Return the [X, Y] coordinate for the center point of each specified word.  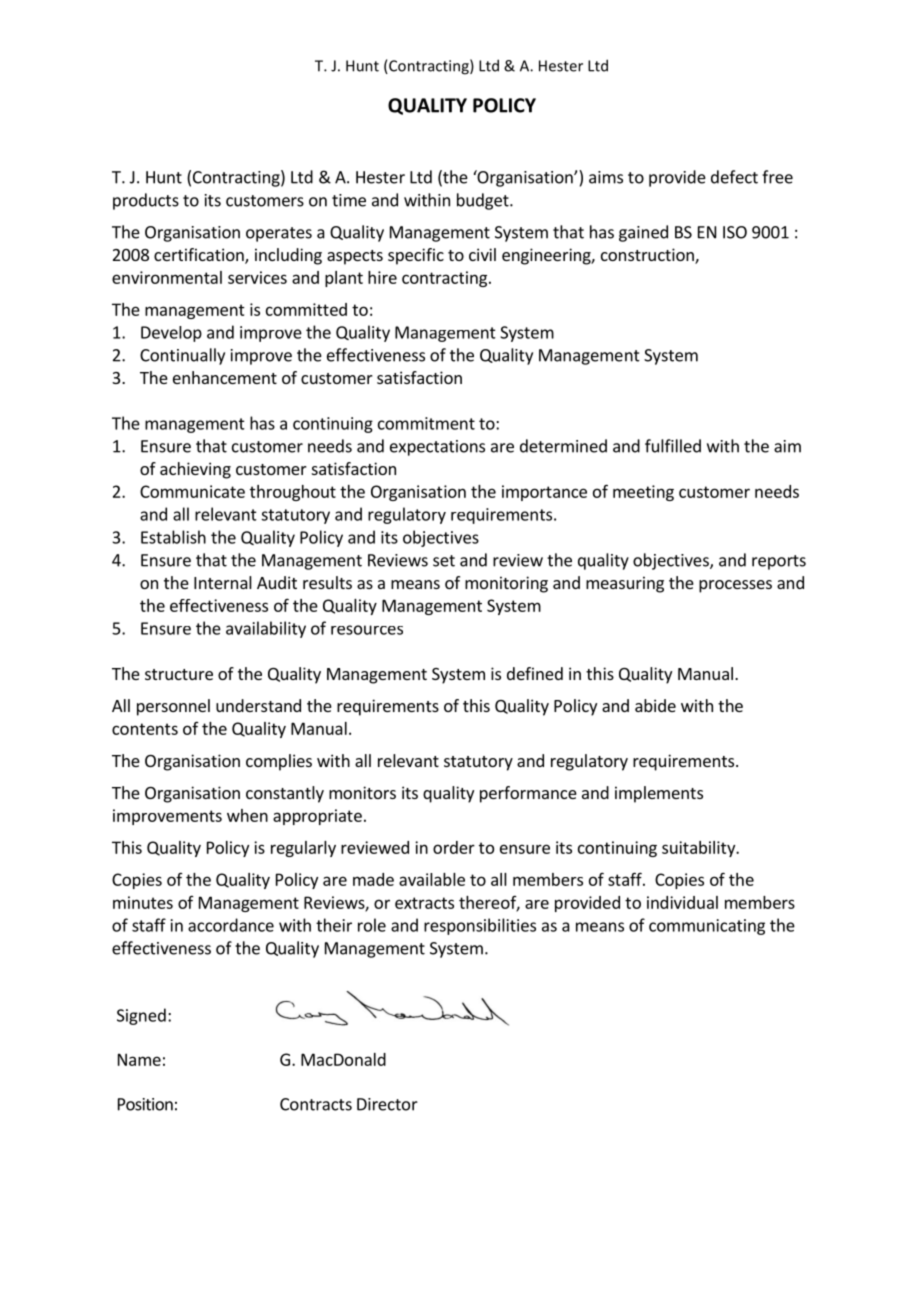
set [444, 561]
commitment [426, 423]
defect [734, 177]
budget [484, 201]
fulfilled [673, 446]
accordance [231, 925]
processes [735, 586]
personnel [173, 707]
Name [139, 1059]
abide [655, 705]
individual [682, 902]
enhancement [225, 377]
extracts [424, 903]
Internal [223, 582]
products [146, 201]
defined [535, 673]
